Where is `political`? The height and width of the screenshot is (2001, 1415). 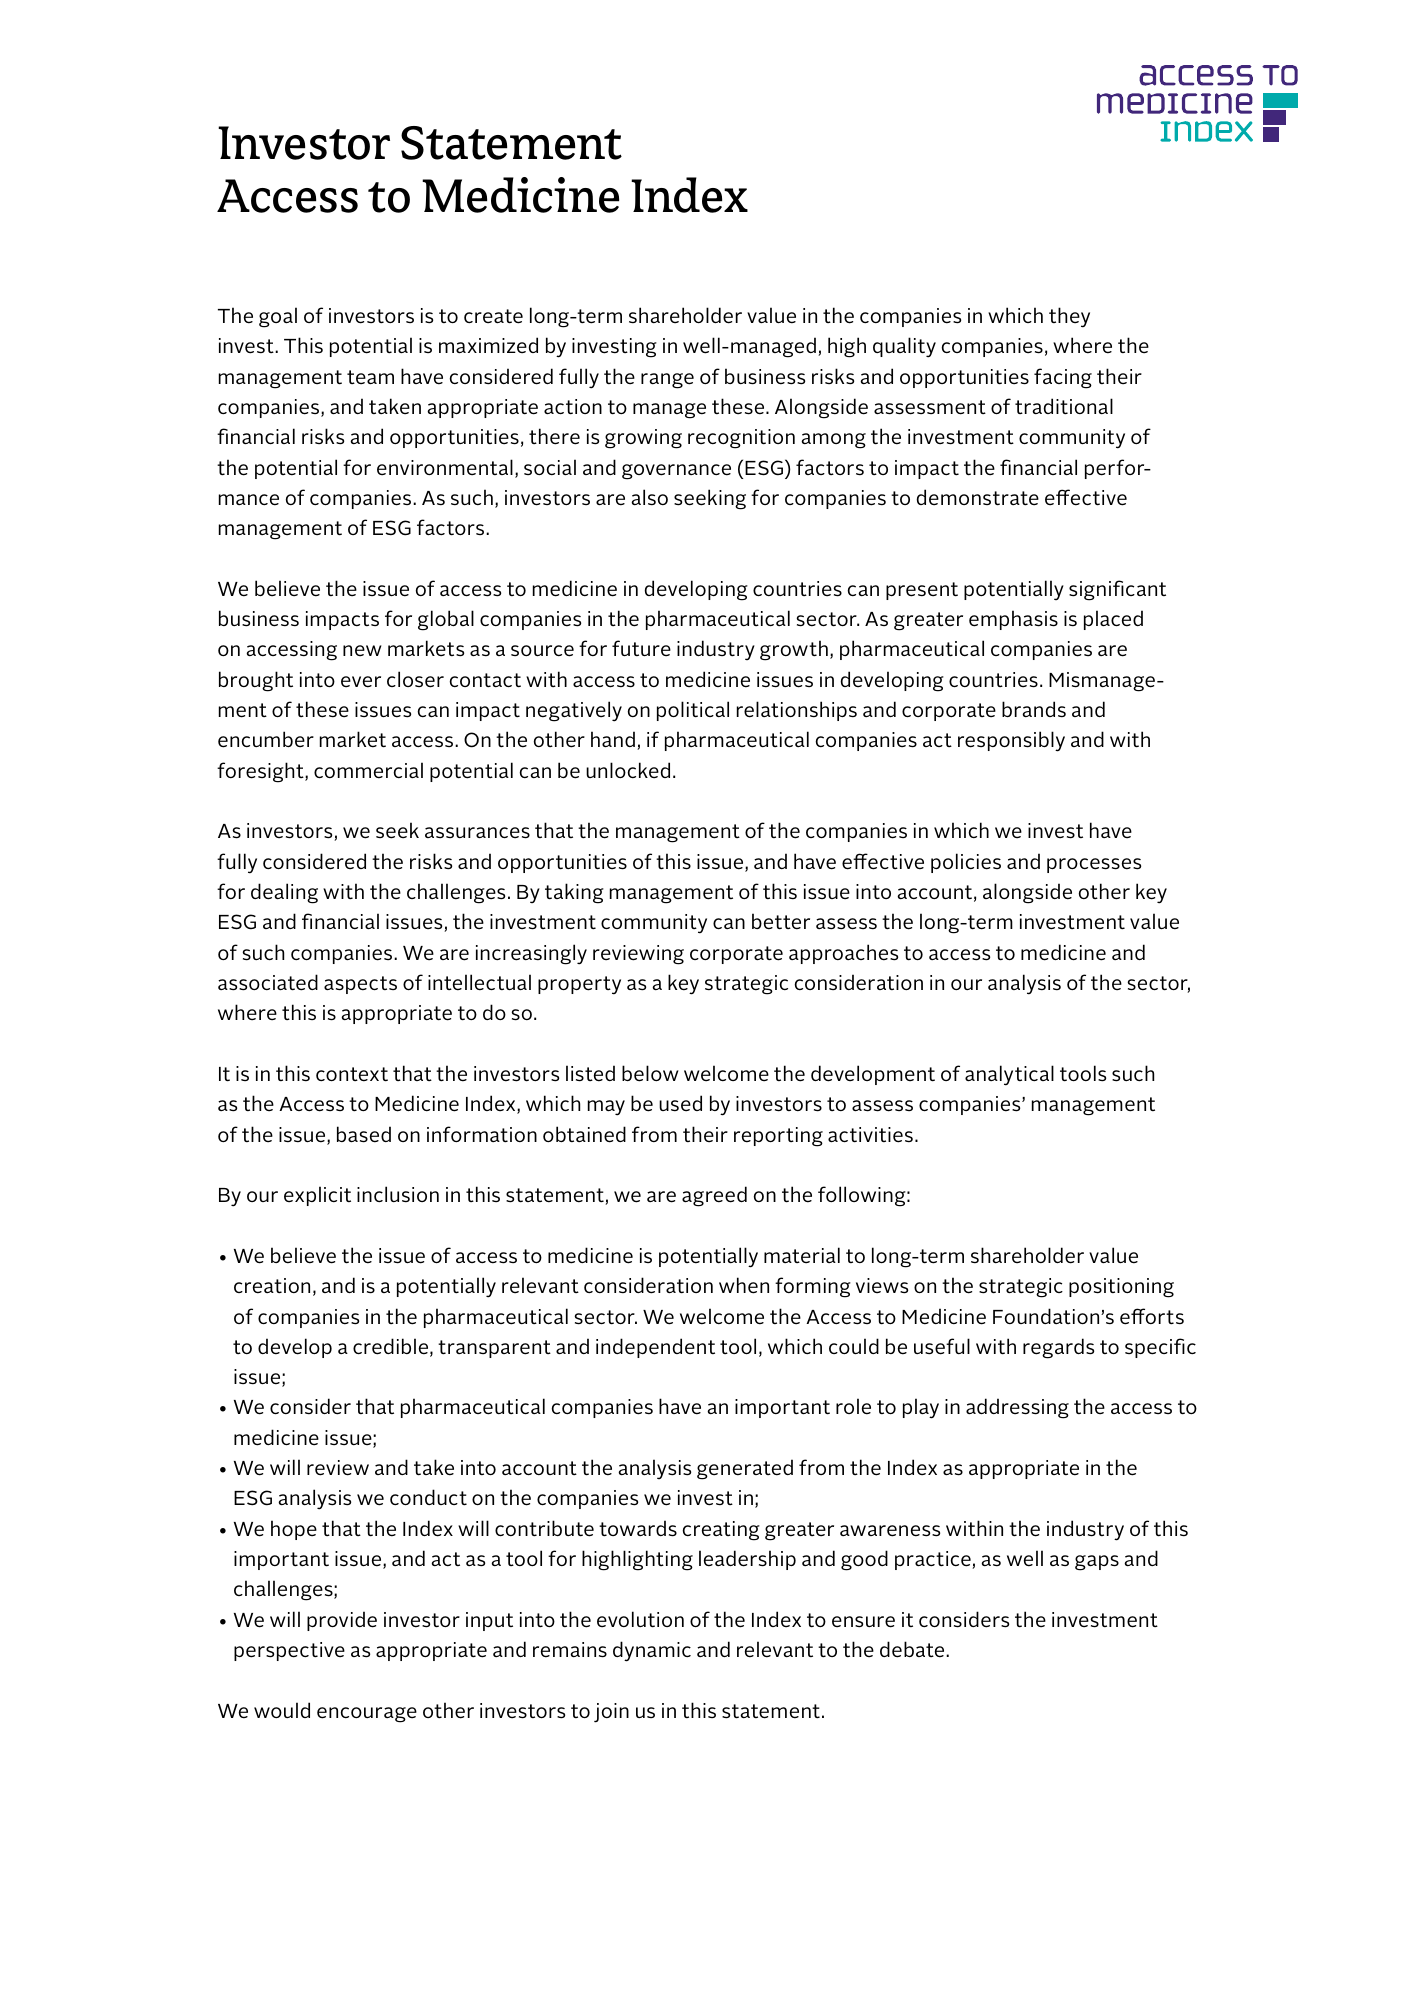 political is located at coordinates (693, 711).
